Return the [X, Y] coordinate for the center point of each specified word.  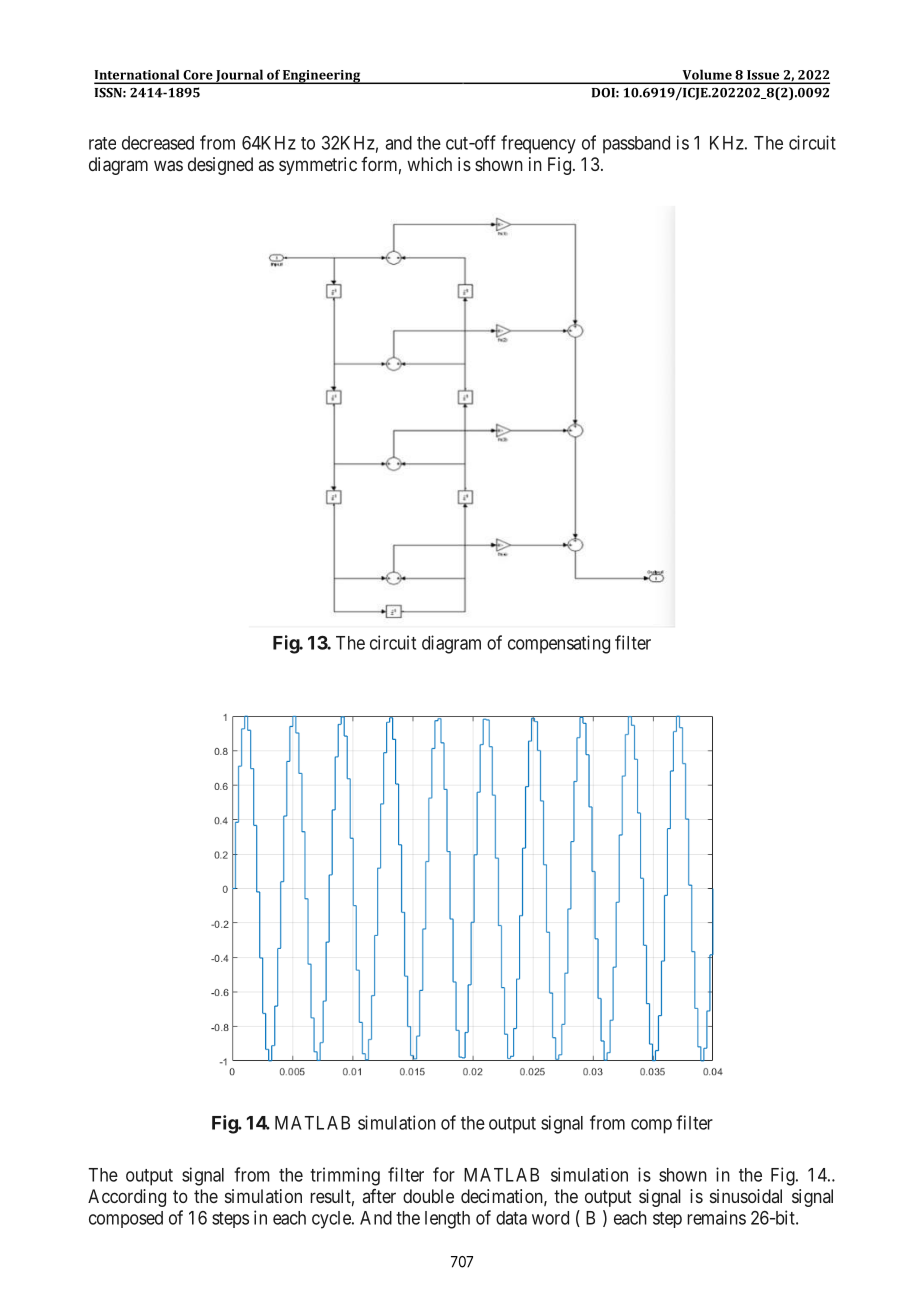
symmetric [318, 166]
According [127, 1198]
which [429, 164]
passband [636, 145]
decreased [158, 143]
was [168, 165]
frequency [538, 144]
